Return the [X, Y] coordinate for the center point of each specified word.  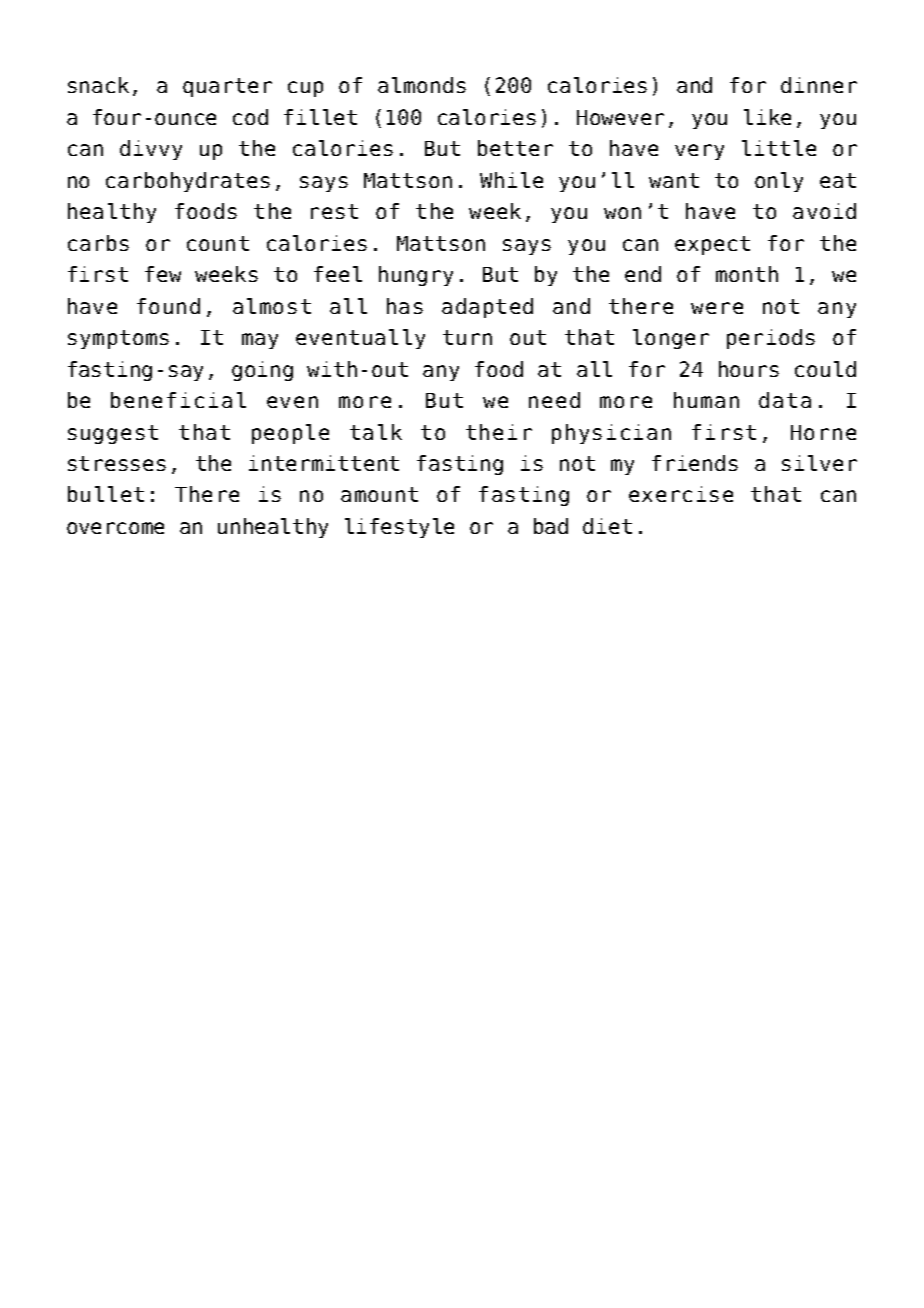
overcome [115, 528]
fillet [320, 117]
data [785, 400]
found [168, 306]
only [779, 182]
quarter [227, 87]
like [767, 117]
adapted [487, 308]
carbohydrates [188, 182]
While [511, 180]
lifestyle [399, 528]
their [499, 432]
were [717, 308]
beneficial [178, 400]
